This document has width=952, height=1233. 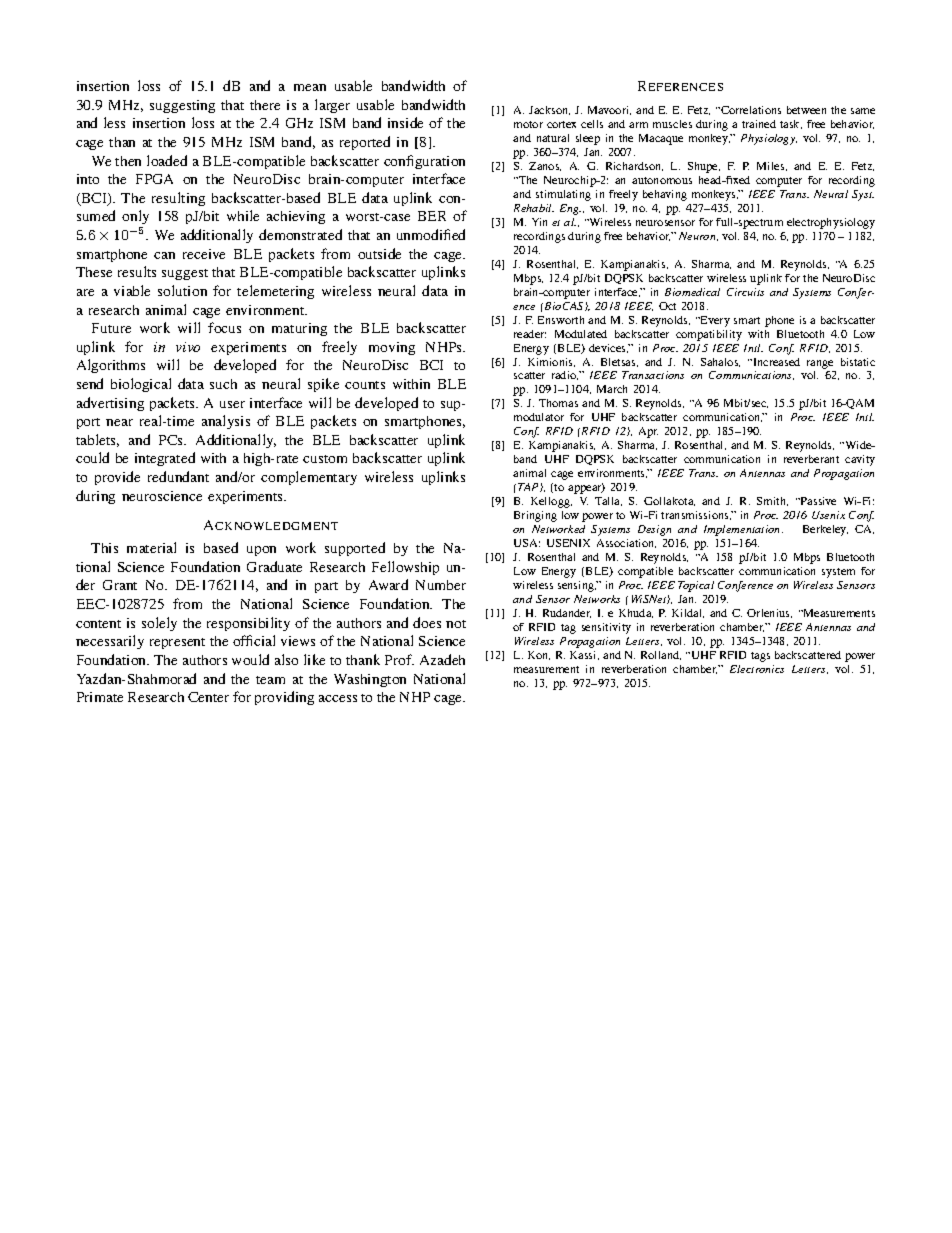 What do you see at coordinates (539, 655) in the document?
I see `Kon` at bounding box center [539, 655].
